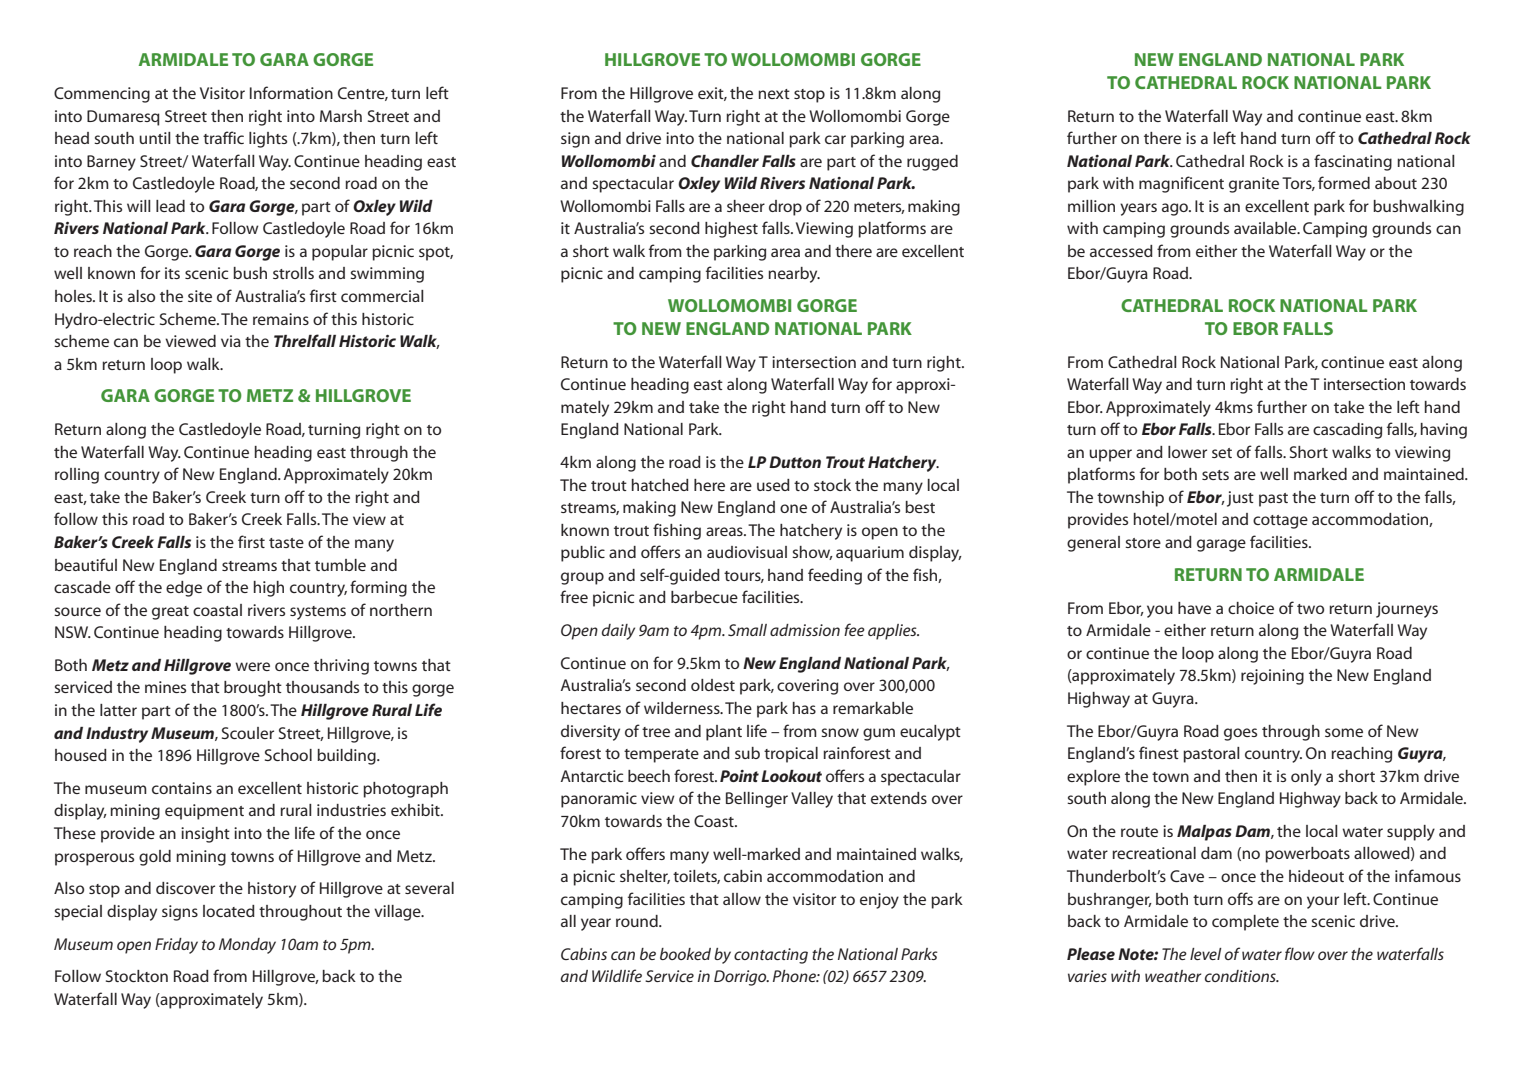 The height and width of the image is (1074, 1522). What do you see at coordinates (223, 137) in the image?
I see `traffic` at bounding box center [223, 137].
